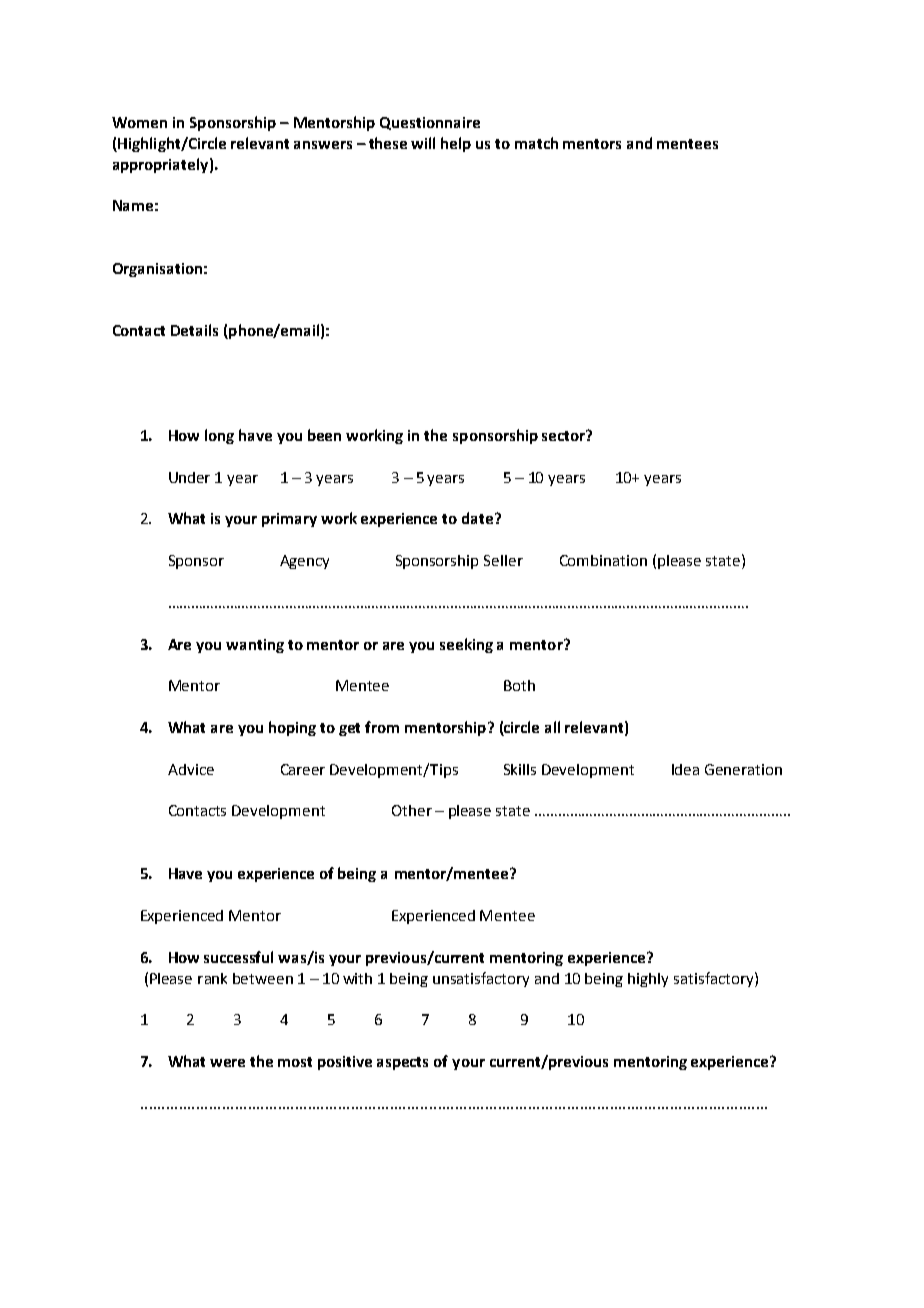  I want to click on seeking, so click(466, 645).
